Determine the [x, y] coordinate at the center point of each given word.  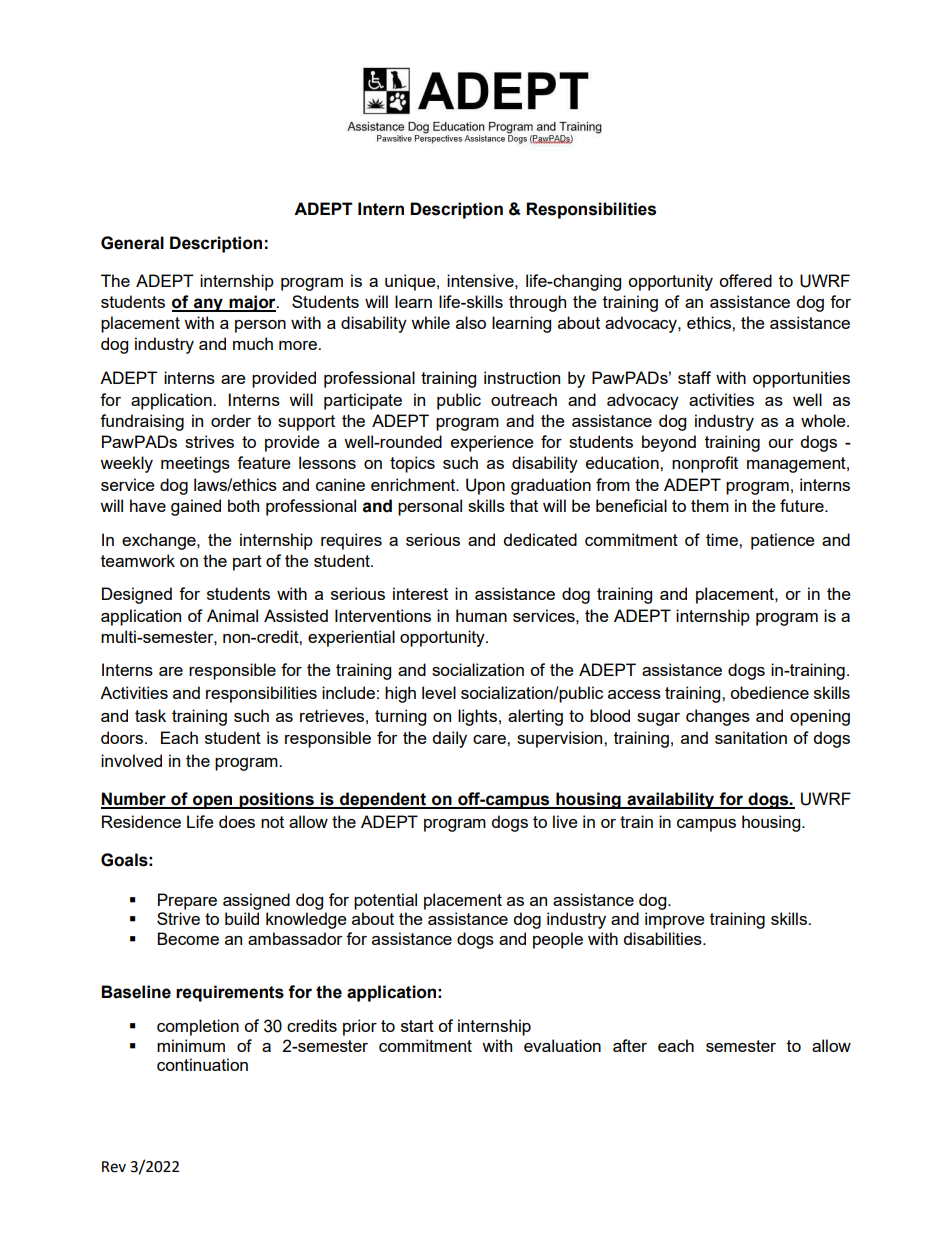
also [471, 322]
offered [745, 280]
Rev [114, 1167]
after [630, 1045]
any [208, 305]
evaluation [562, 1045]
